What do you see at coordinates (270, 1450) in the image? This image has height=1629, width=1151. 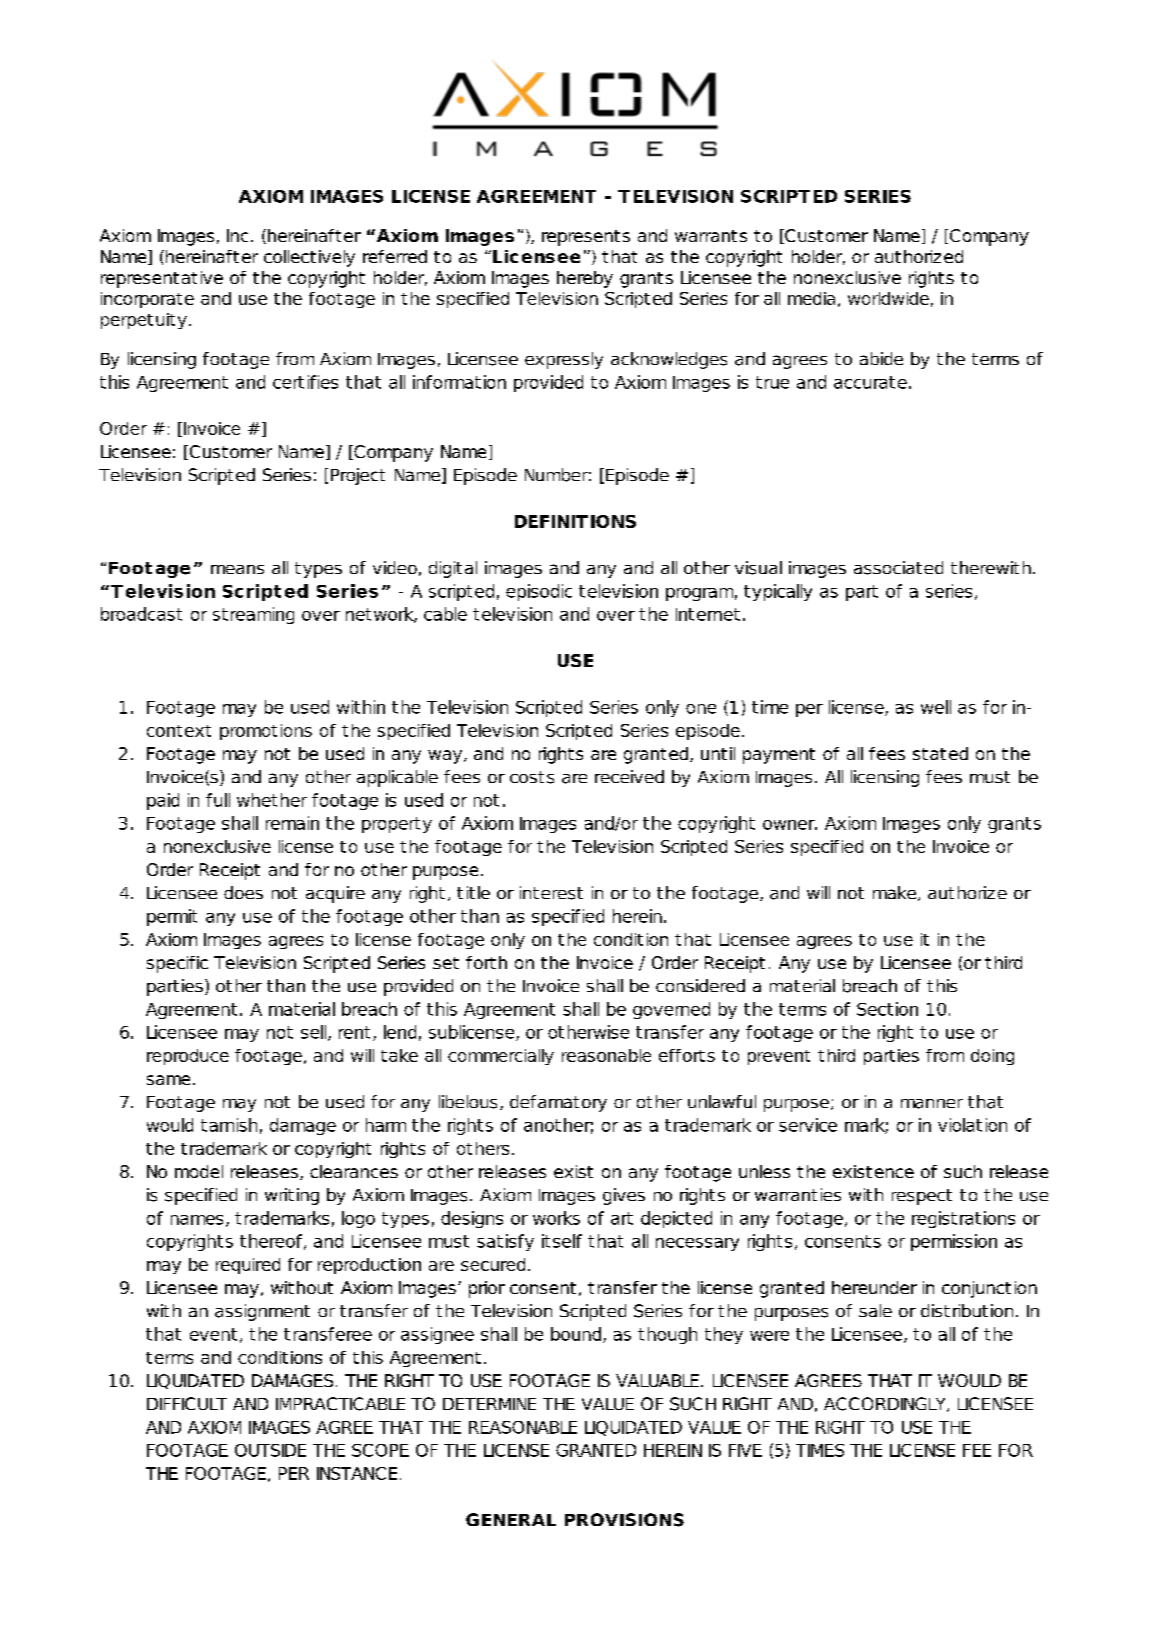 I see `OUTSIDE` at bounding box center [270, 1450].
